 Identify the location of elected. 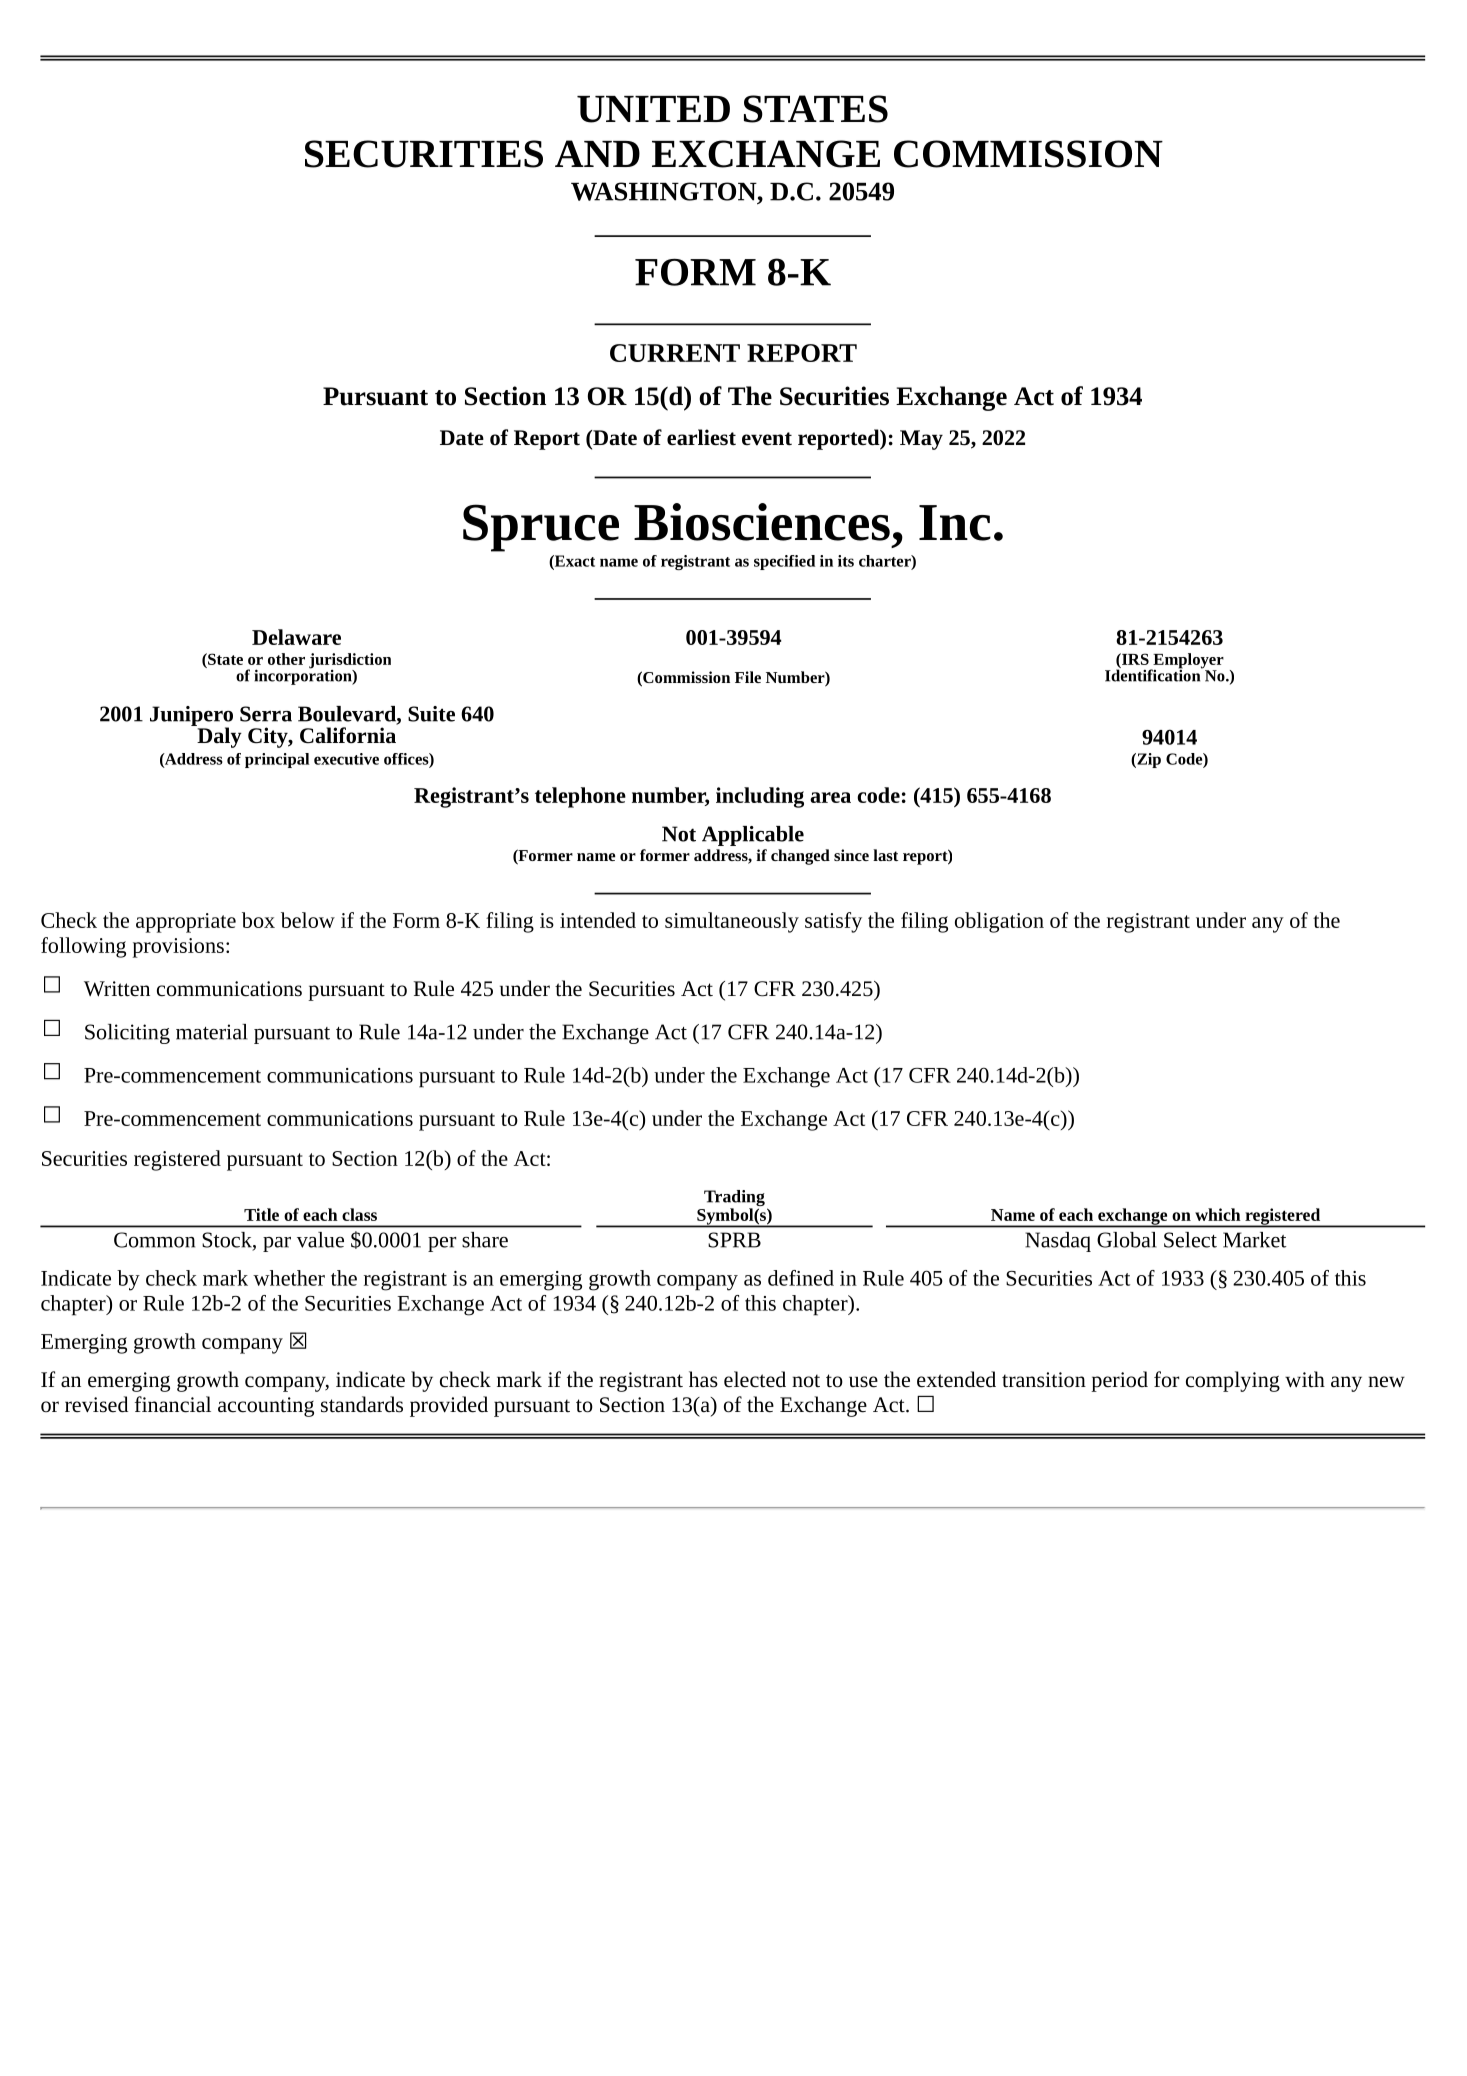
(755, 1379).
